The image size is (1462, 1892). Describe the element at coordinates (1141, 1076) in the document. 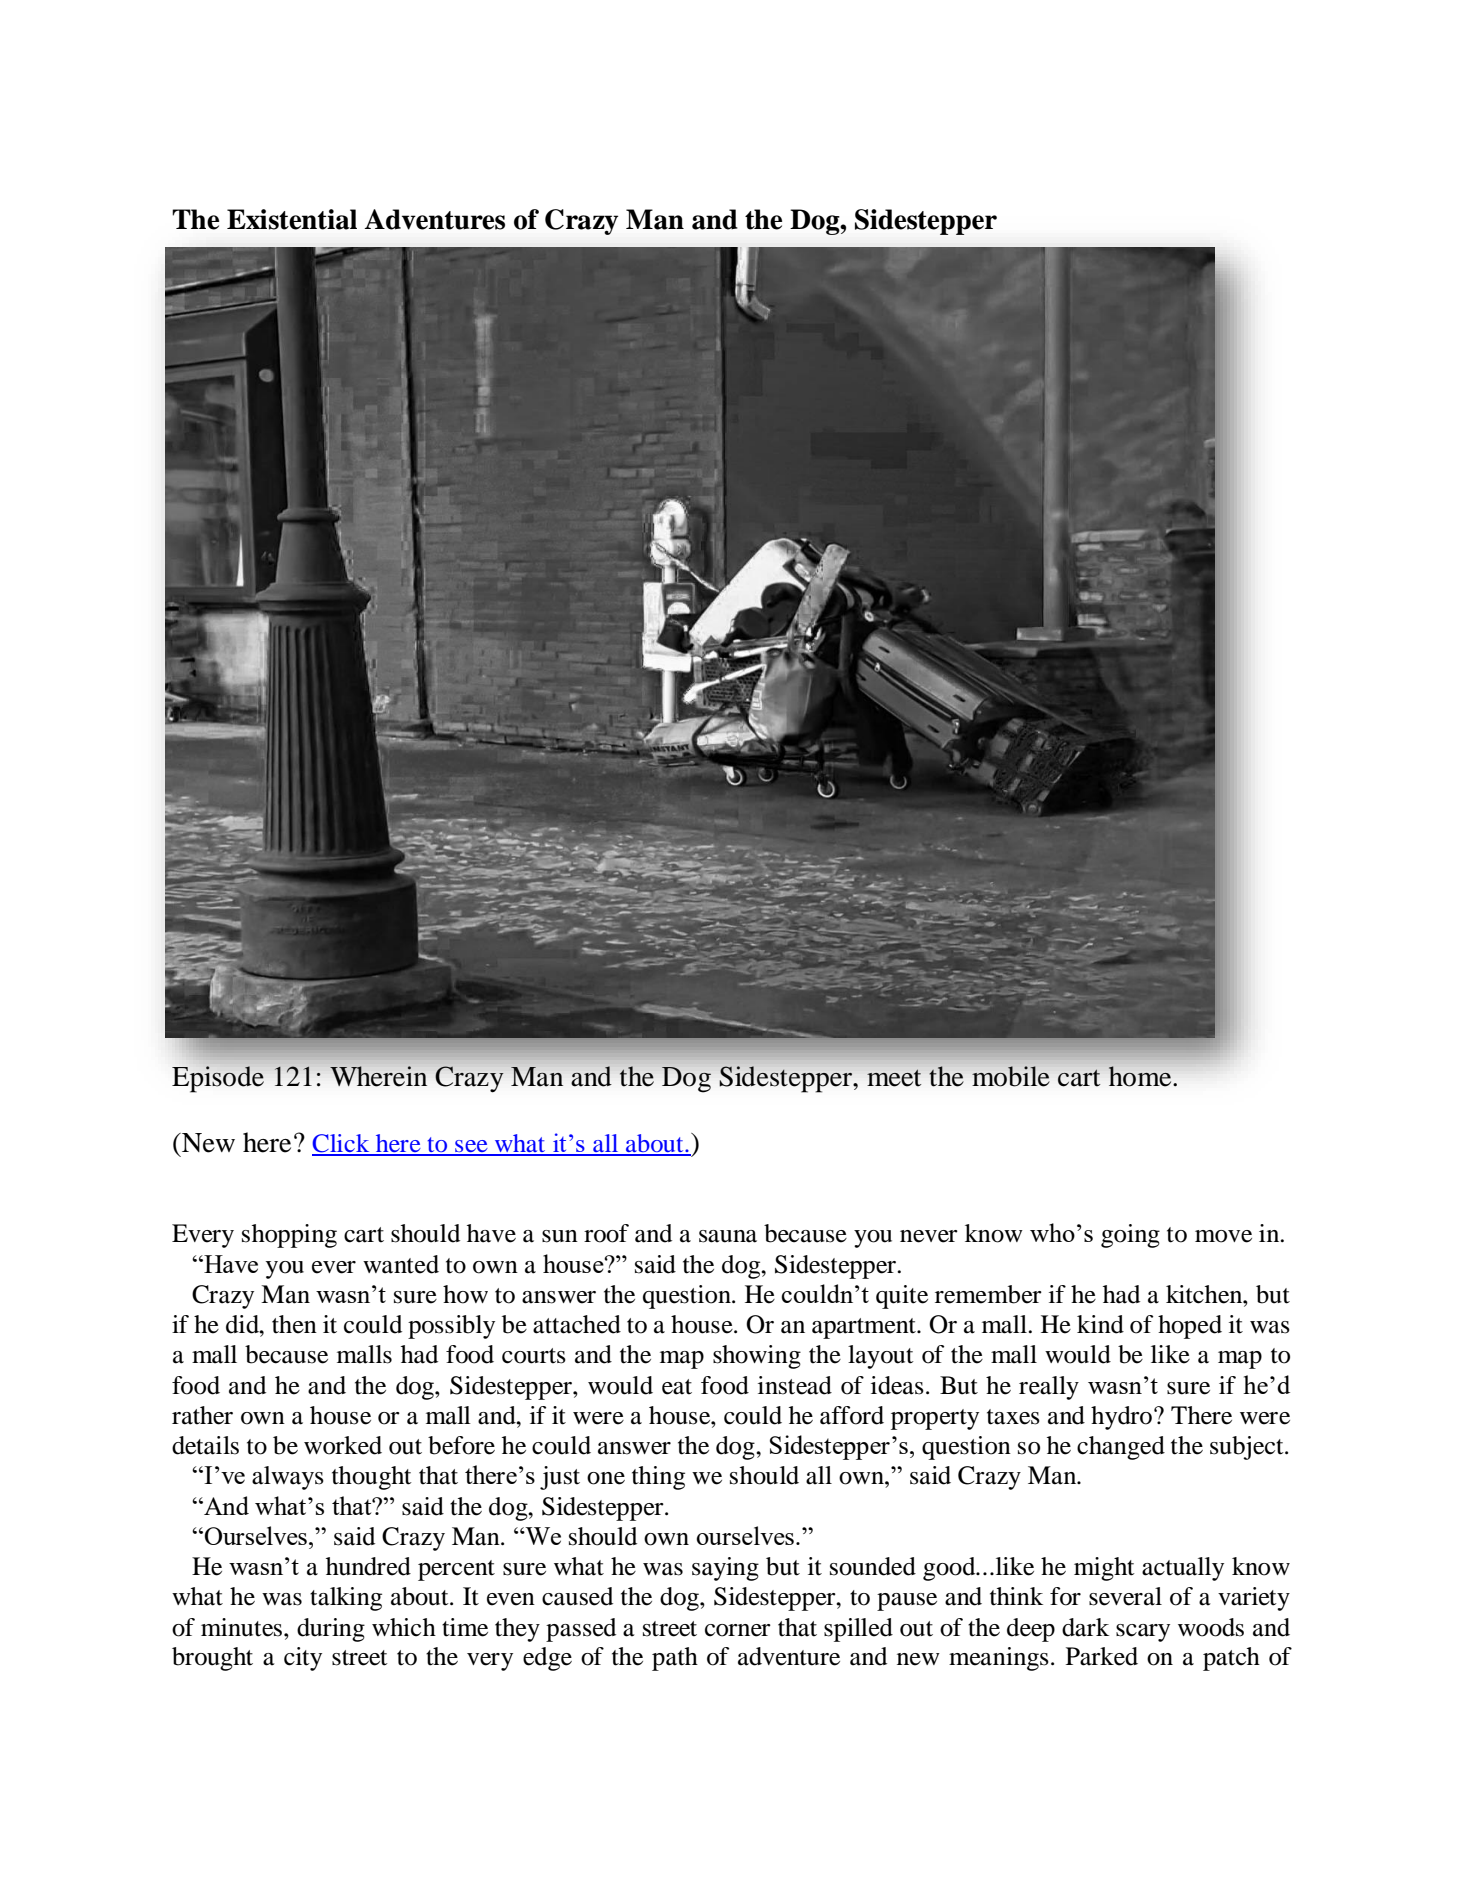

I see `home` at that location.
